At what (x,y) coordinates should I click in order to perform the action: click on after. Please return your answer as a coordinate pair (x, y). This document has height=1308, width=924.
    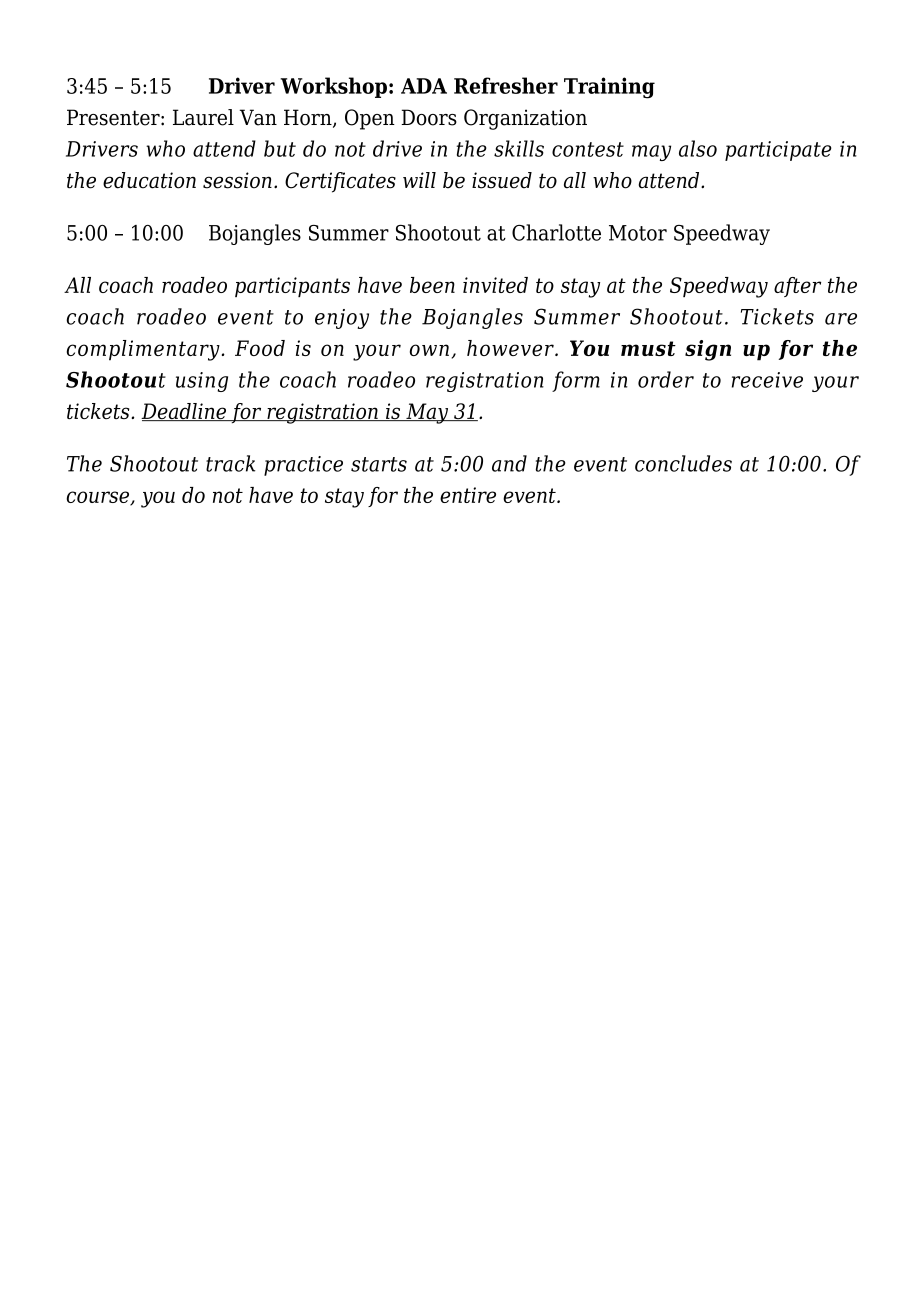
    Looking at the image, I should click on (797, 287).
